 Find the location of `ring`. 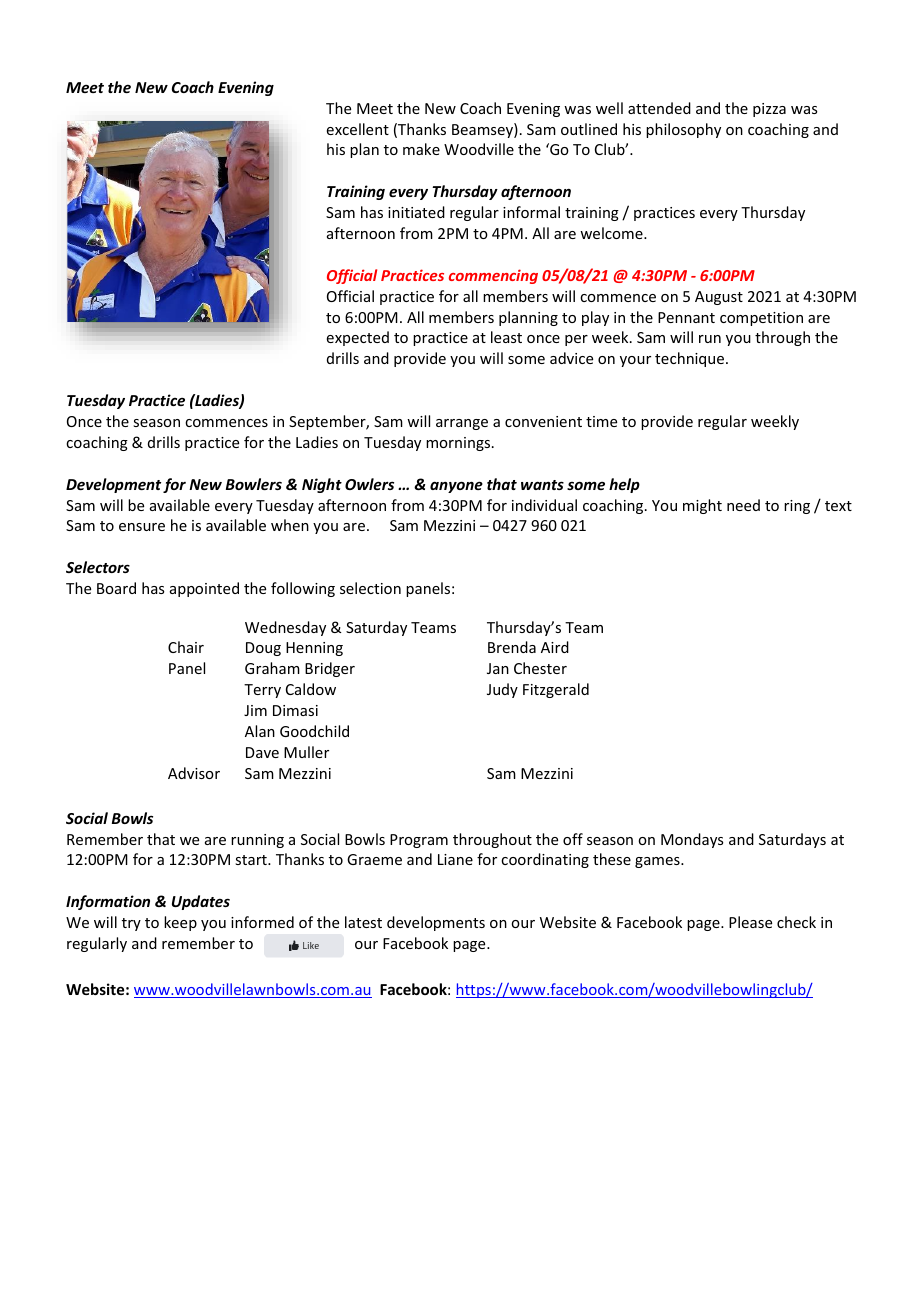

ring is located at coordinates (797, 507).
